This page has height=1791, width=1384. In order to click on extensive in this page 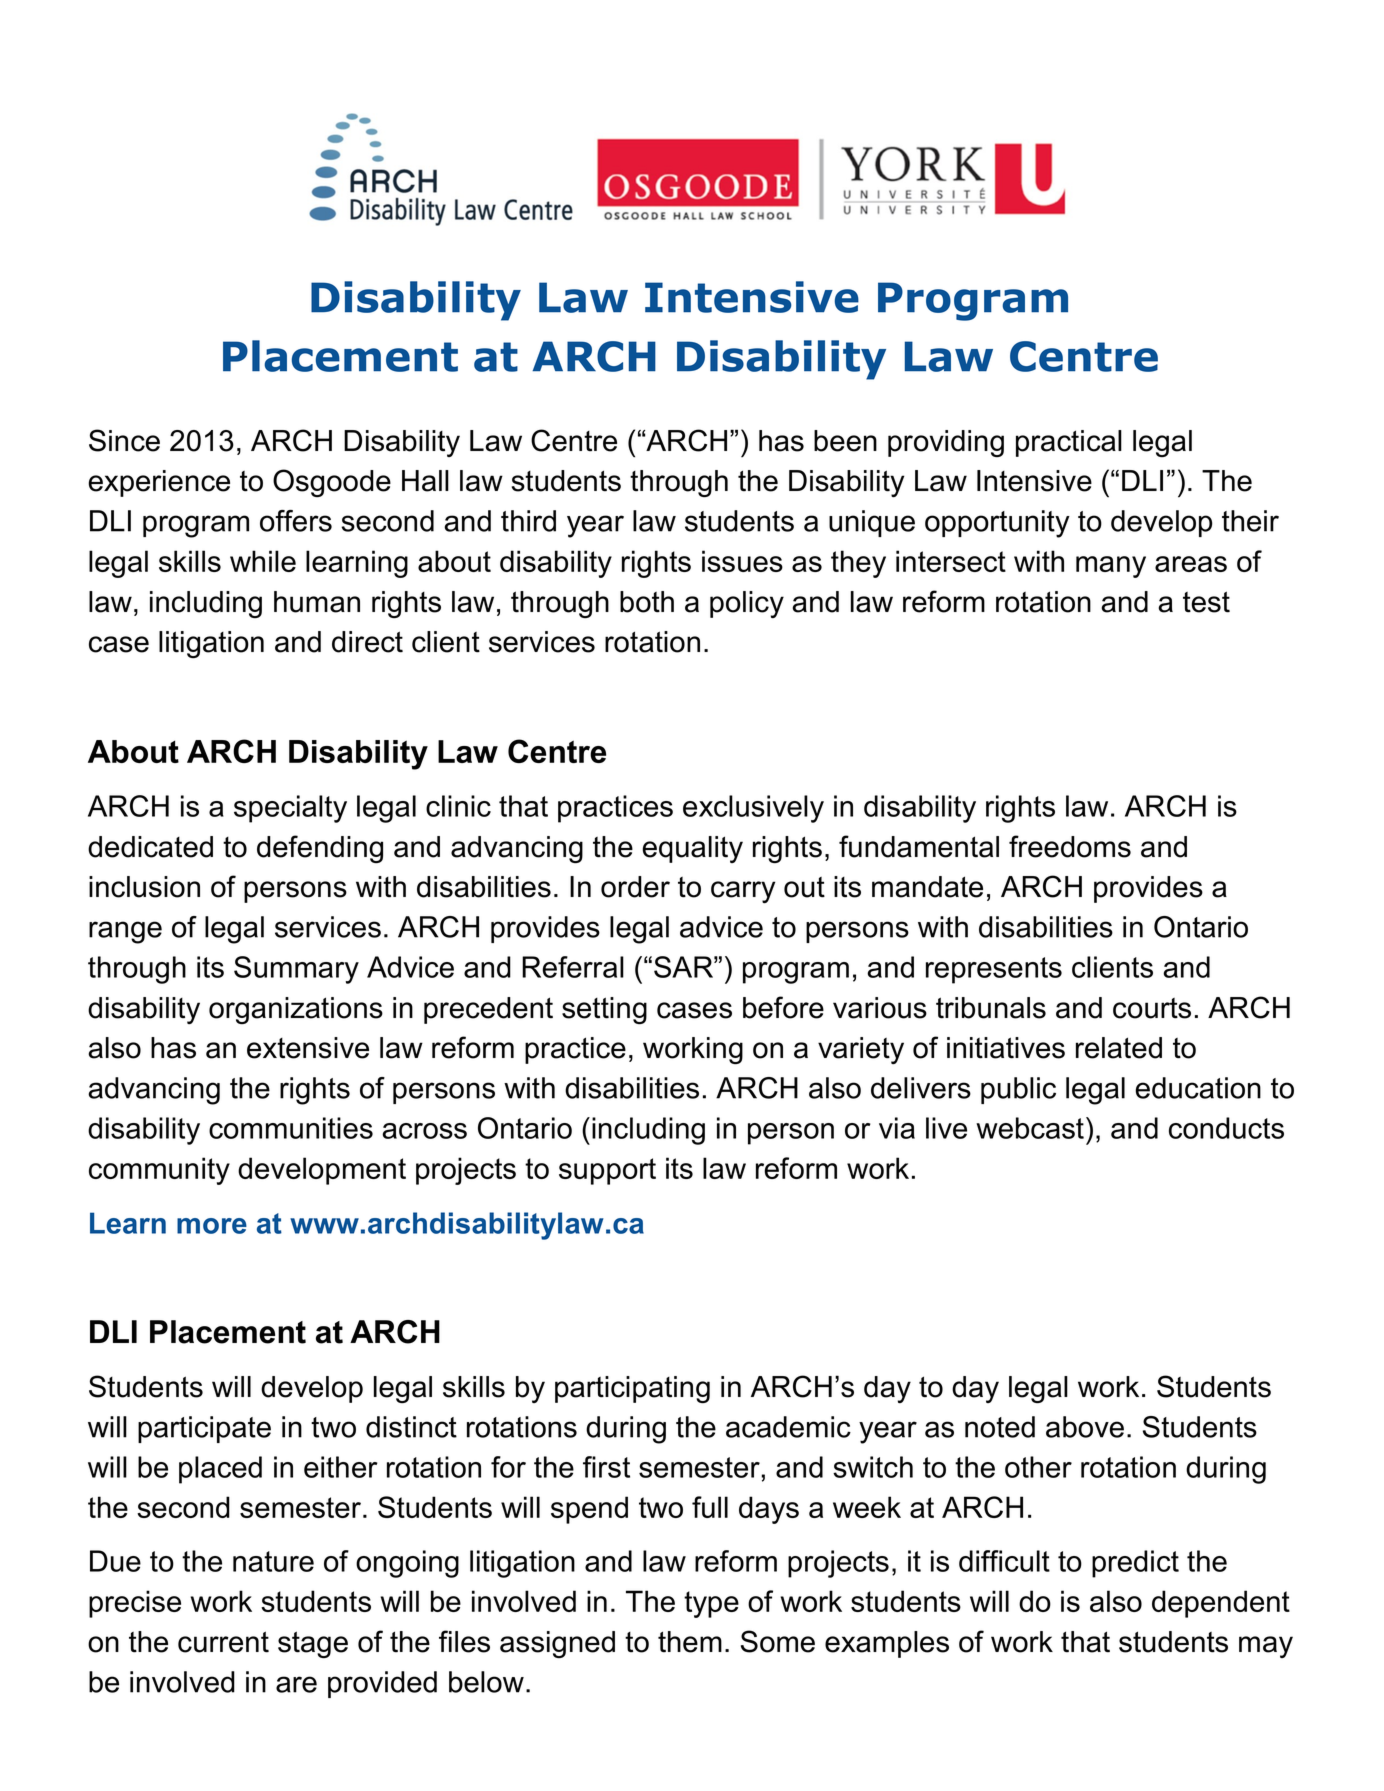, I will do `click(308, 1048)`.
